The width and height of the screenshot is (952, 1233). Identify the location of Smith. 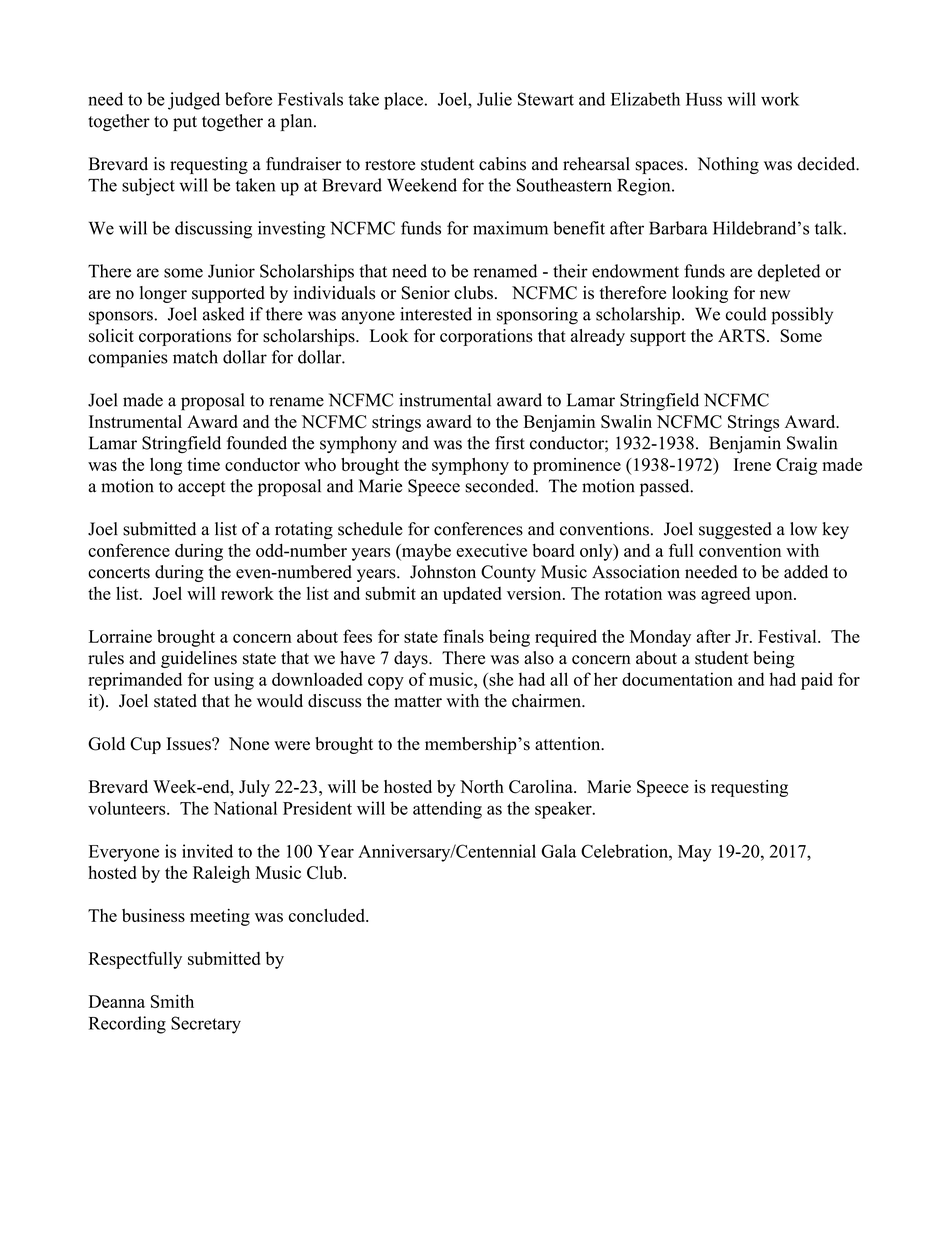
(172, 1001).
